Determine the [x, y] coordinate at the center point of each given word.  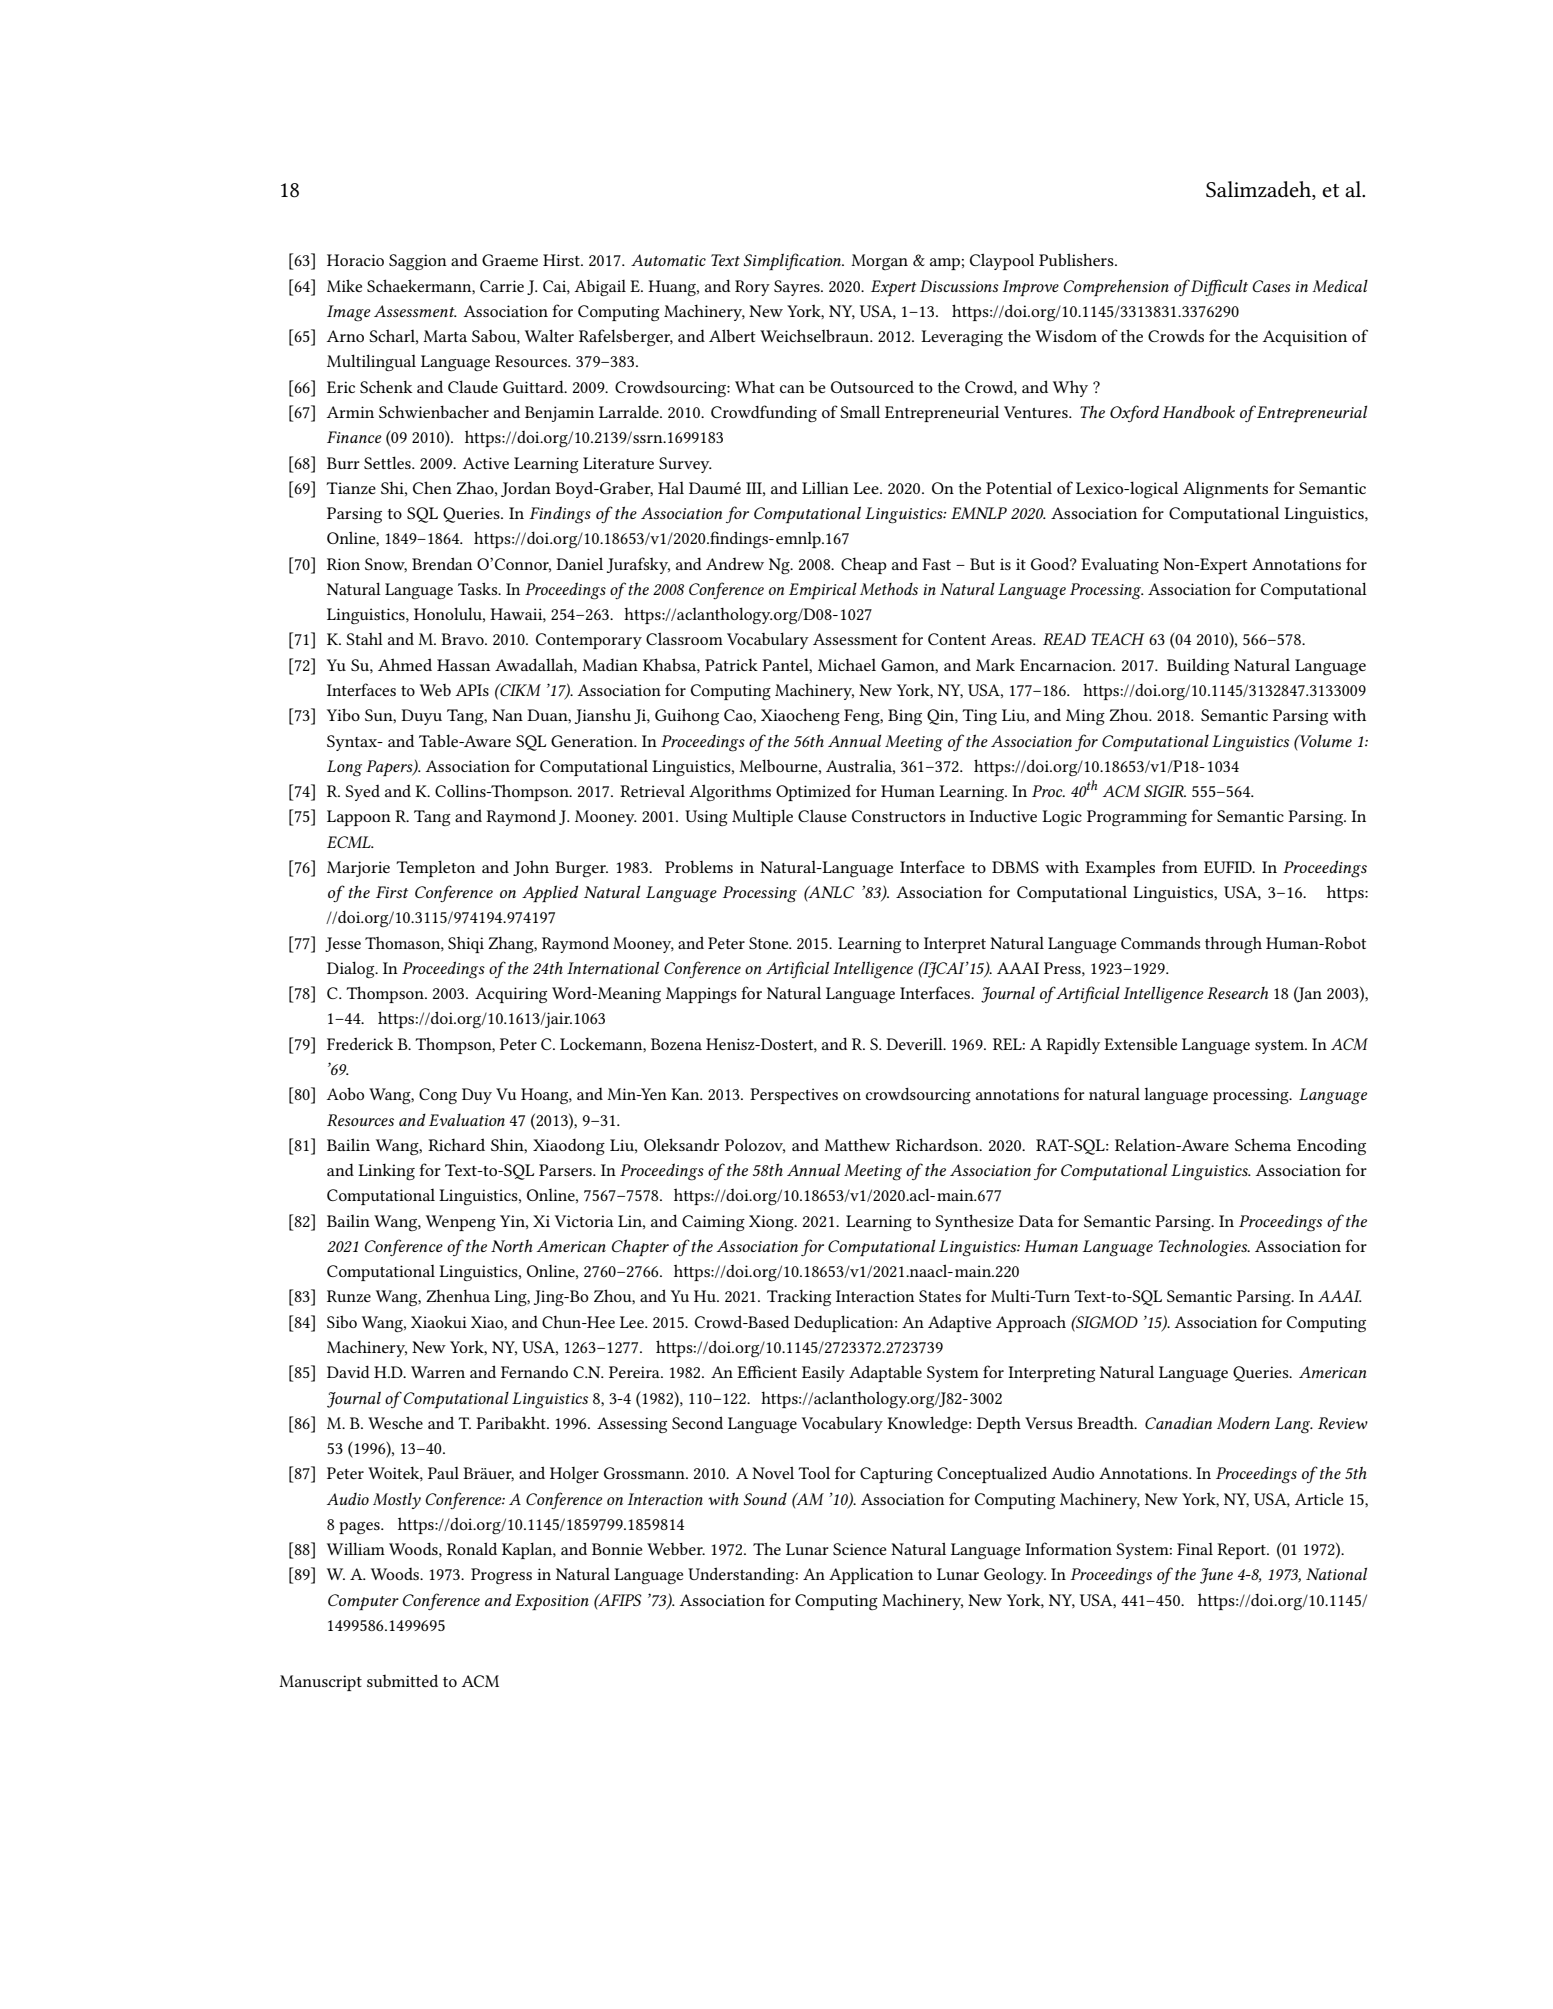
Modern [1243, 1422]
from [1180, 866]
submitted [402, 1680]
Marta [445, 336]
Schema [1263, 1144]
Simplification [794, 261]
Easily [823, 1374]
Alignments [1225, 490]
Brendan [442, 563]
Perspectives [794, 1096]
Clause [822, 815]
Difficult [1218, 287]
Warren [438, 1372]
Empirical [823, 591]
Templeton [435, 868]
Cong [438, 1096]
